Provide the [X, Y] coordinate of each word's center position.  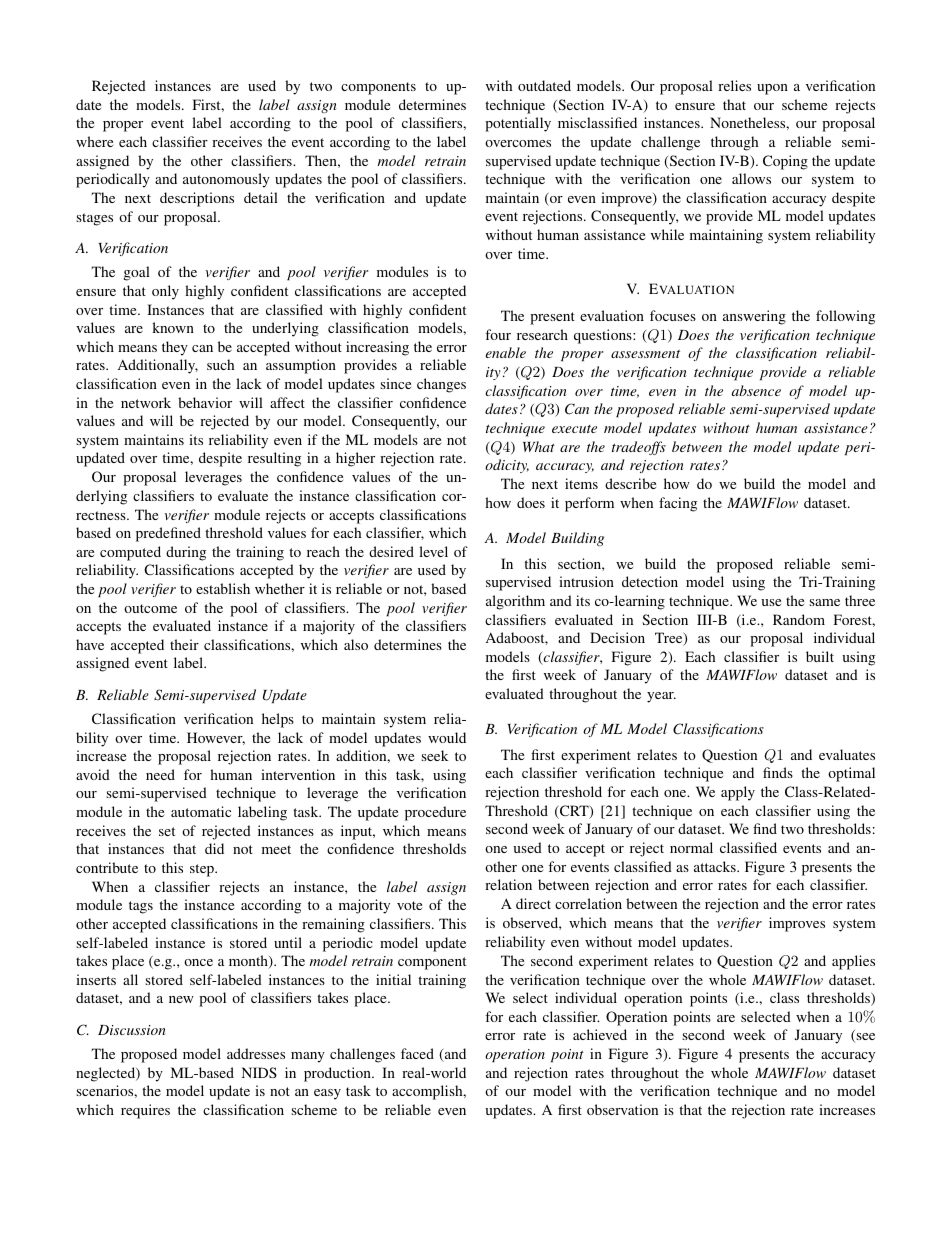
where [94, 141]
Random [799, 619]
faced [417, 1053]
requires [145, 1111]
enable [506, 352]
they [175, 348]
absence [756, 390]
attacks [716, 866]
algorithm [515, 602]
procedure [435, 813]
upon [772, 89]
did [214, 848]
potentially [518, 124]
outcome [150, 608]
